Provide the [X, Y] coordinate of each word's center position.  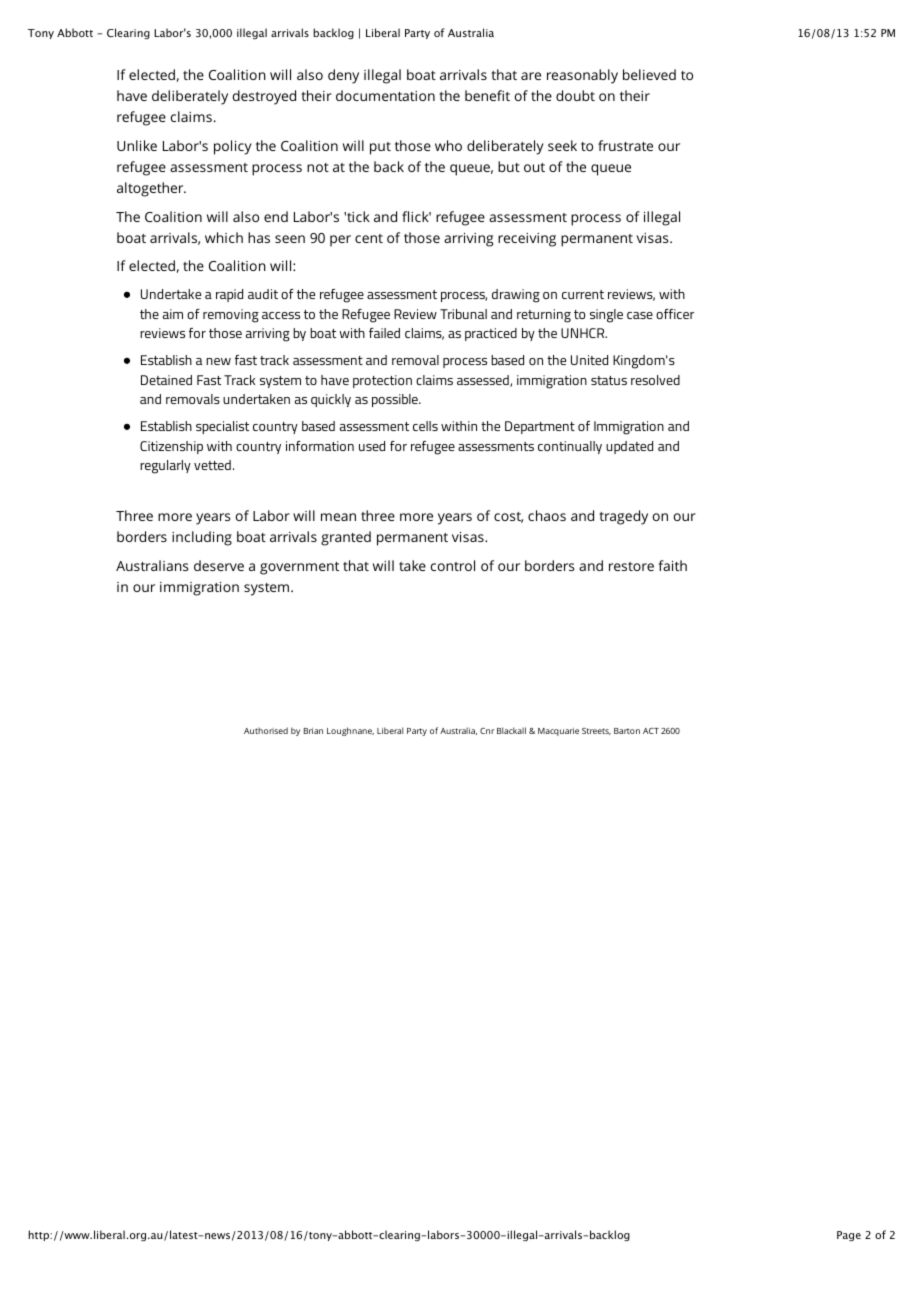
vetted [212, 465]
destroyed [264, 97]
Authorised [266, 730]
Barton [627, 731]
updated [629, 447]
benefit [487, 95]
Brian [313, 731]
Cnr [487, 731]
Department [540, 427]
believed [649, 74]
